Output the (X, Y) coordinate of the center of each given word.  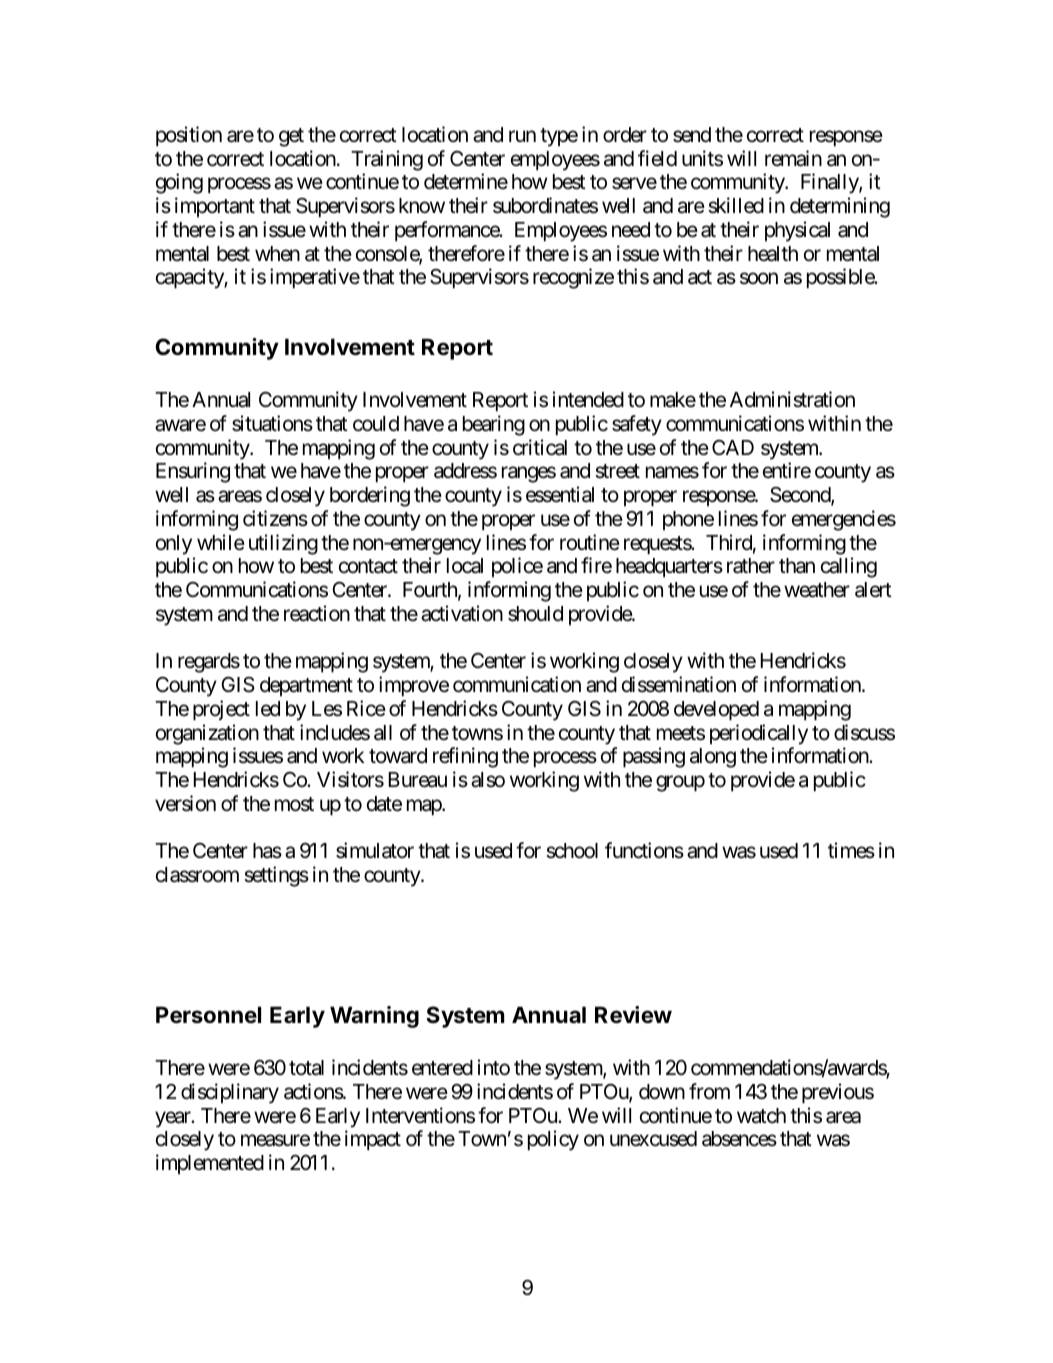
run (522, 136)
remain (793, 158)
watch (761, 1116)
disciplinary (230, 1093)
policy (553, 1140)
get (291, 137)
